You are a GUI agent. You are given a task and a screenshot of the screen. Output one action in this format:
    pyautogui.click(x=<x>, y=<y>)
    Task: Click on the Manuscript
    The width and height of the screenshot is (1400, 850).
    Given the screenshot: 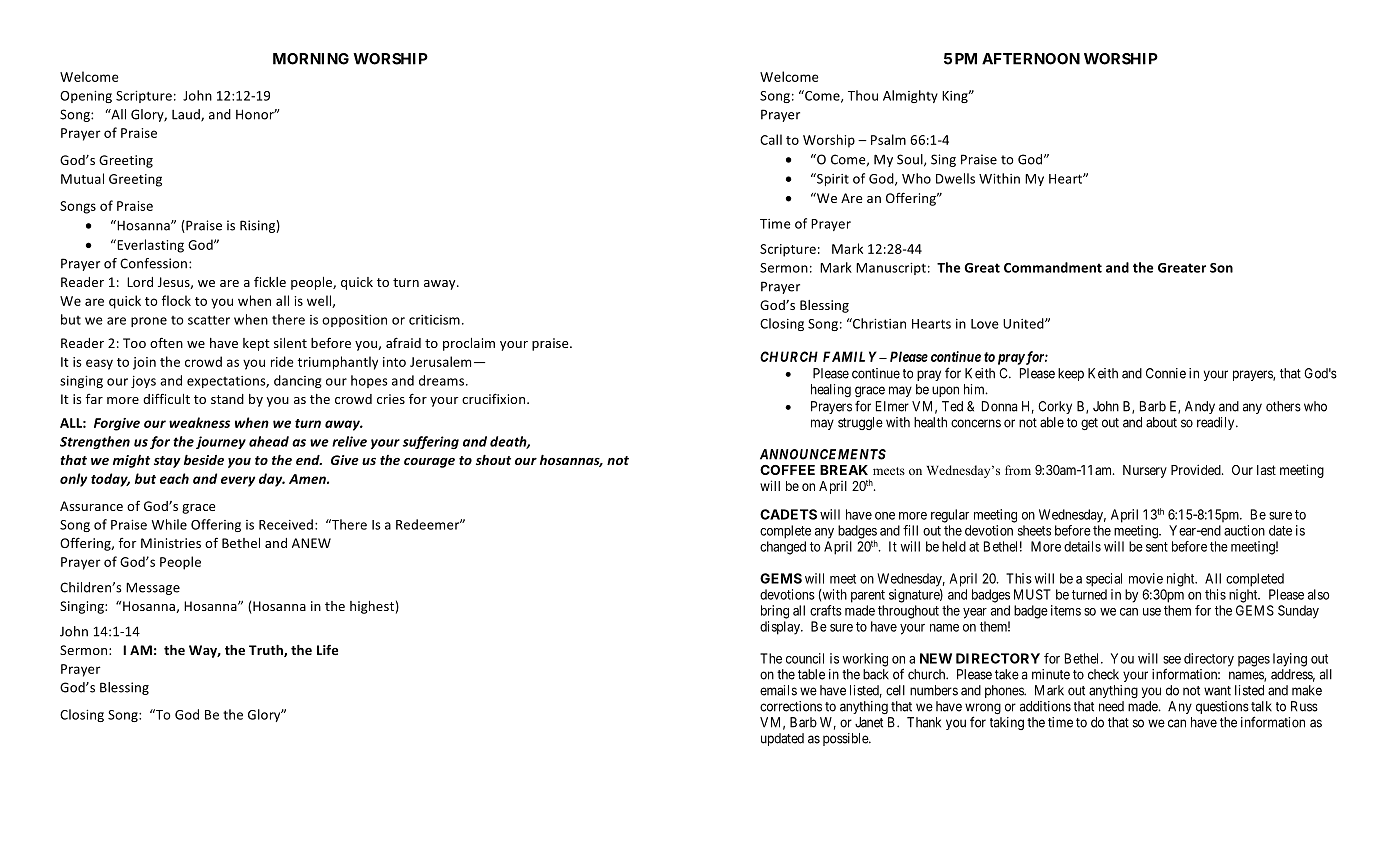 What is the action you would take?
    pyautogui.click(x=891, y=269)
